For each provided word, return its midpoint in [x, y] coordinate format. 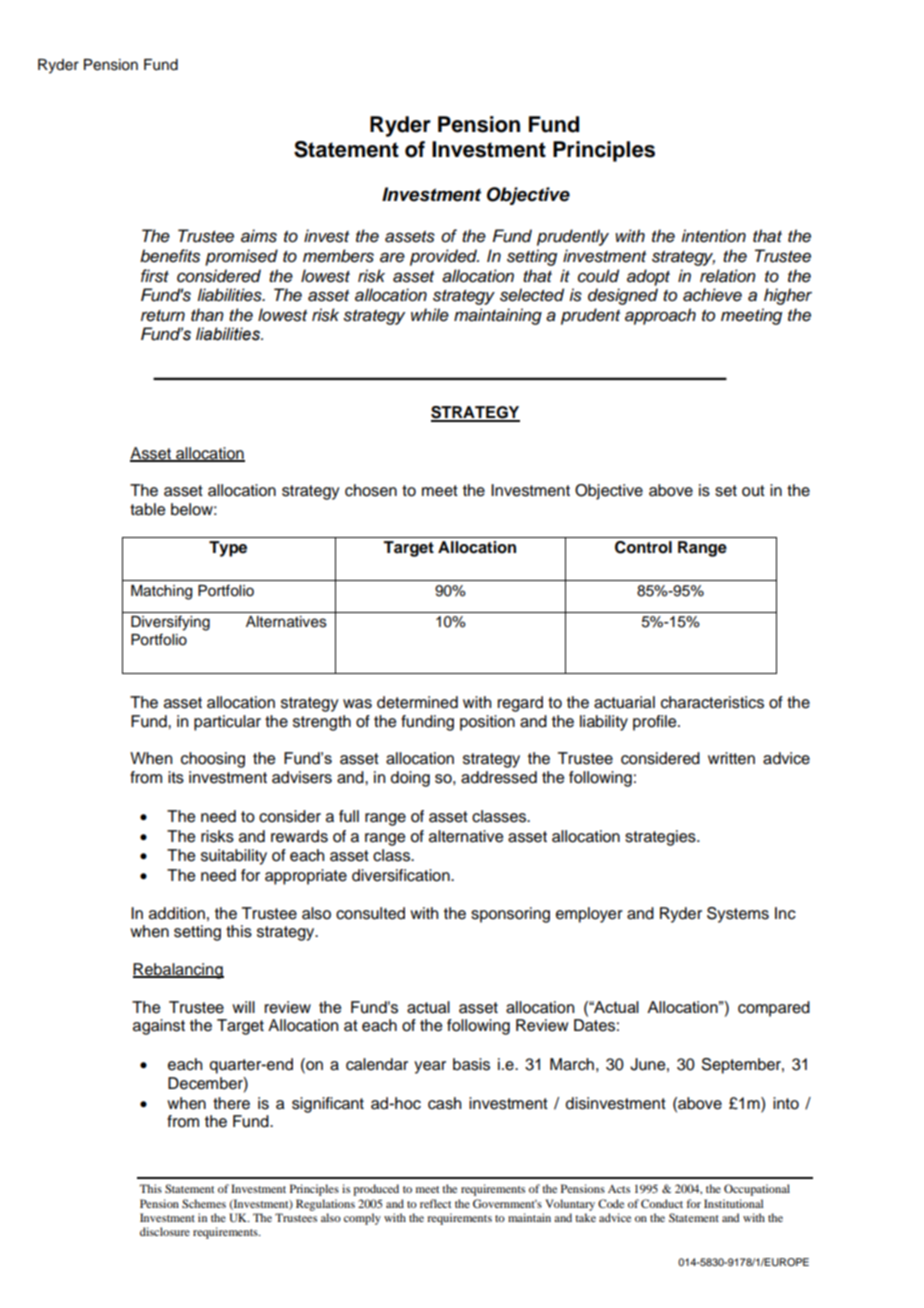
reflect [435, 1203]
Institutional [733, 1203]
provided [444, 257]
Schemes [204, 1203]
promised [241, 257]
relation [728, 276]
